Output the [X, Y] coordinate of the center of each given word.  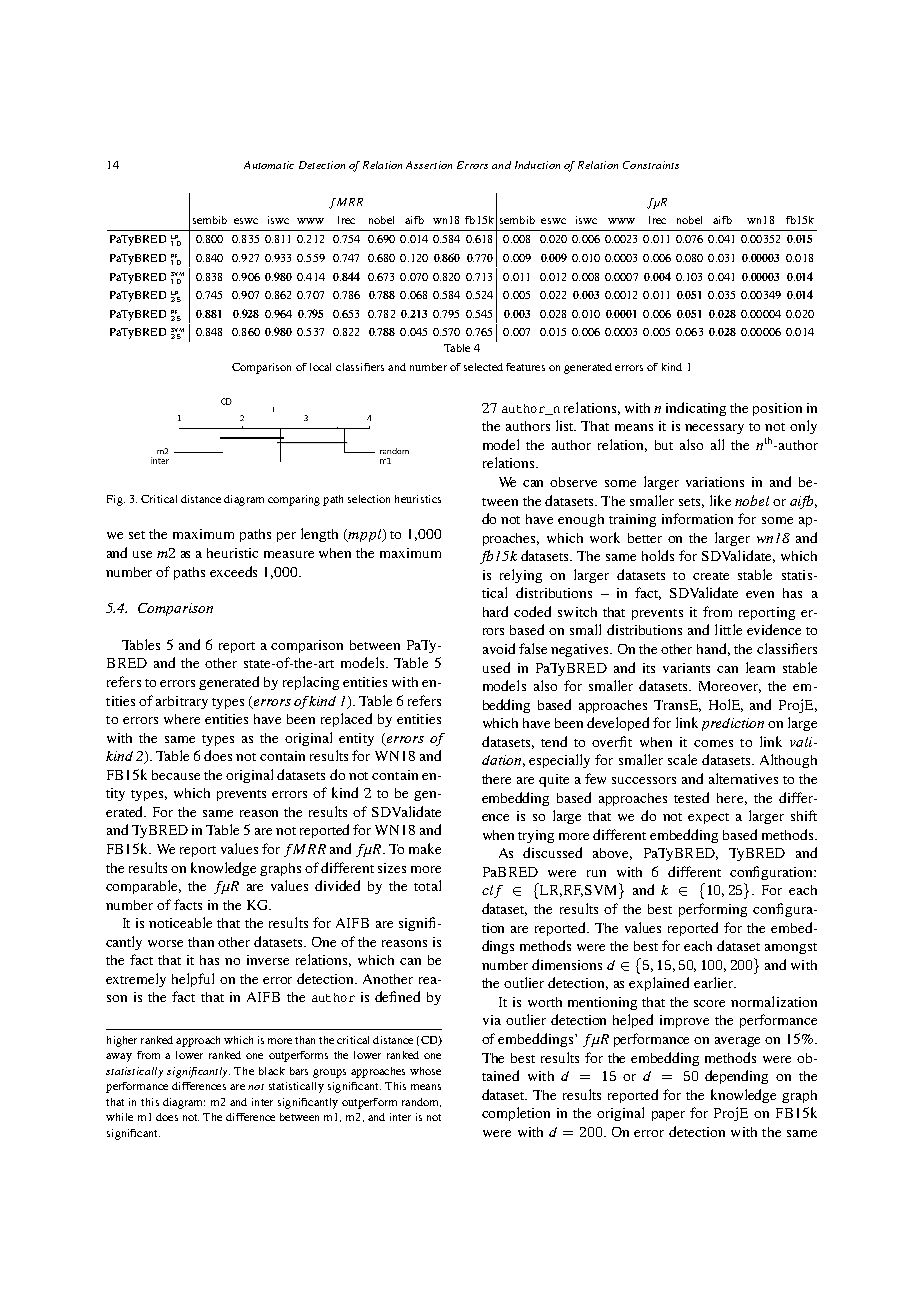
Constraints [651, 165]
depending [736, 1077]
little [728, 629]
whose [425, 1071]
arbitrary [182, 702]
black [272, 1071]
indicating [696, 409]
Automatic [269, 165]
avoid [499, 648]
